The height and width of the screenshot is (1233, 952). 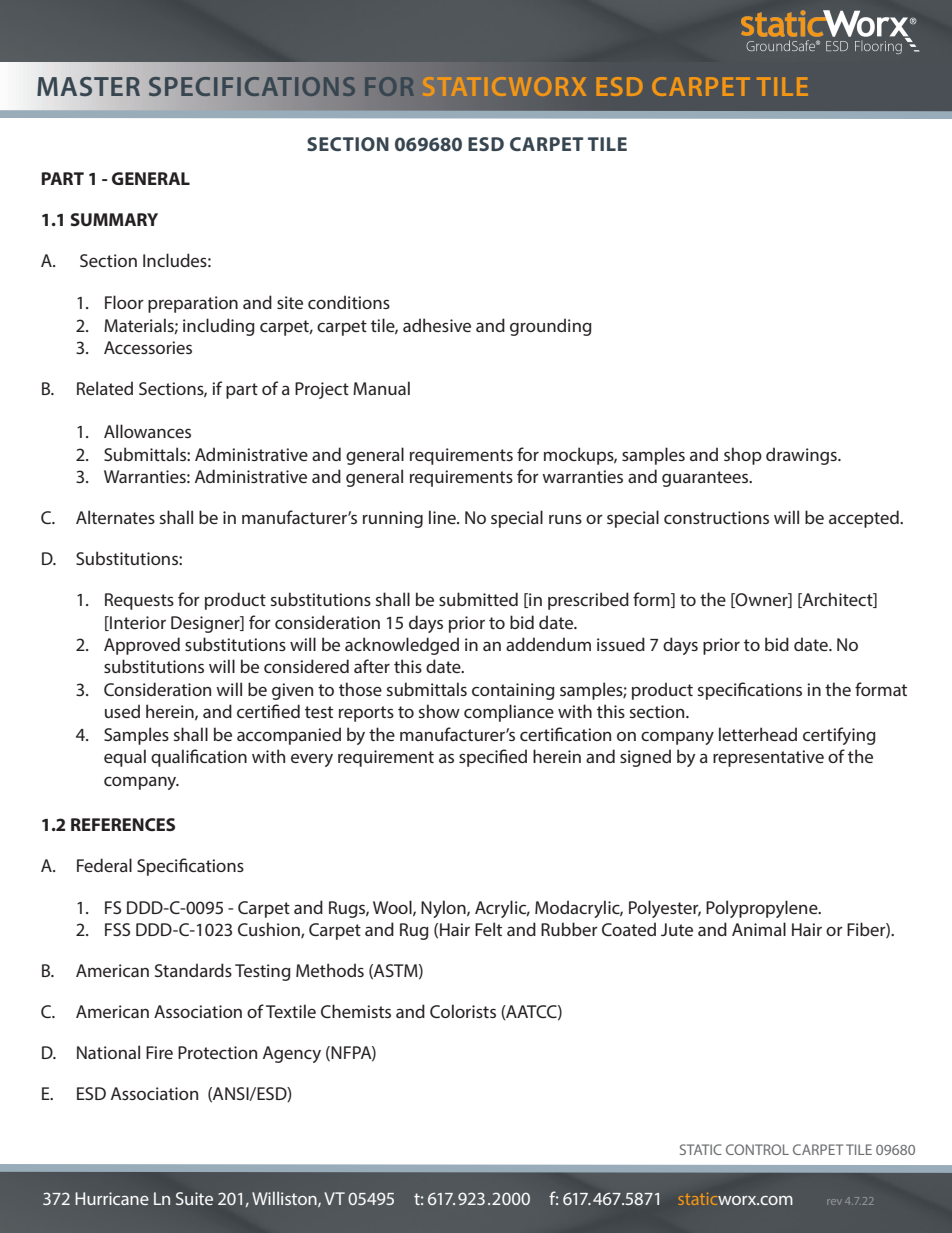 What do you see at coordinates (839, 736) in the screenshot?
I see `certifying` at bounding box center [839, 736].
